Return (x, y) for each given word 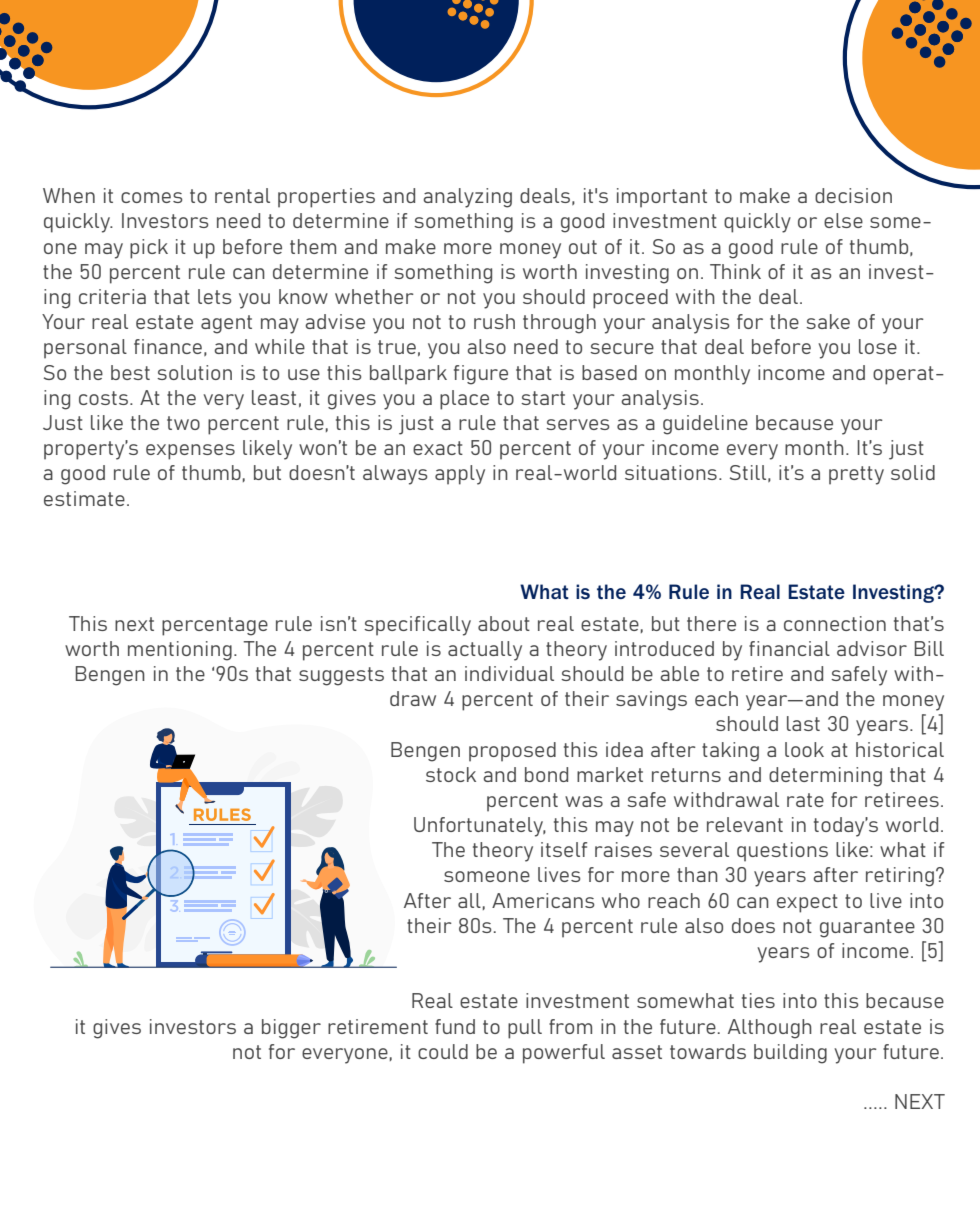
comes (151, 197)
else (843, 220)
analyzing (467, 198)
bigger (291, 1029)
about (504, 623)
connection (835, 623)
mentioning (180, 651)
